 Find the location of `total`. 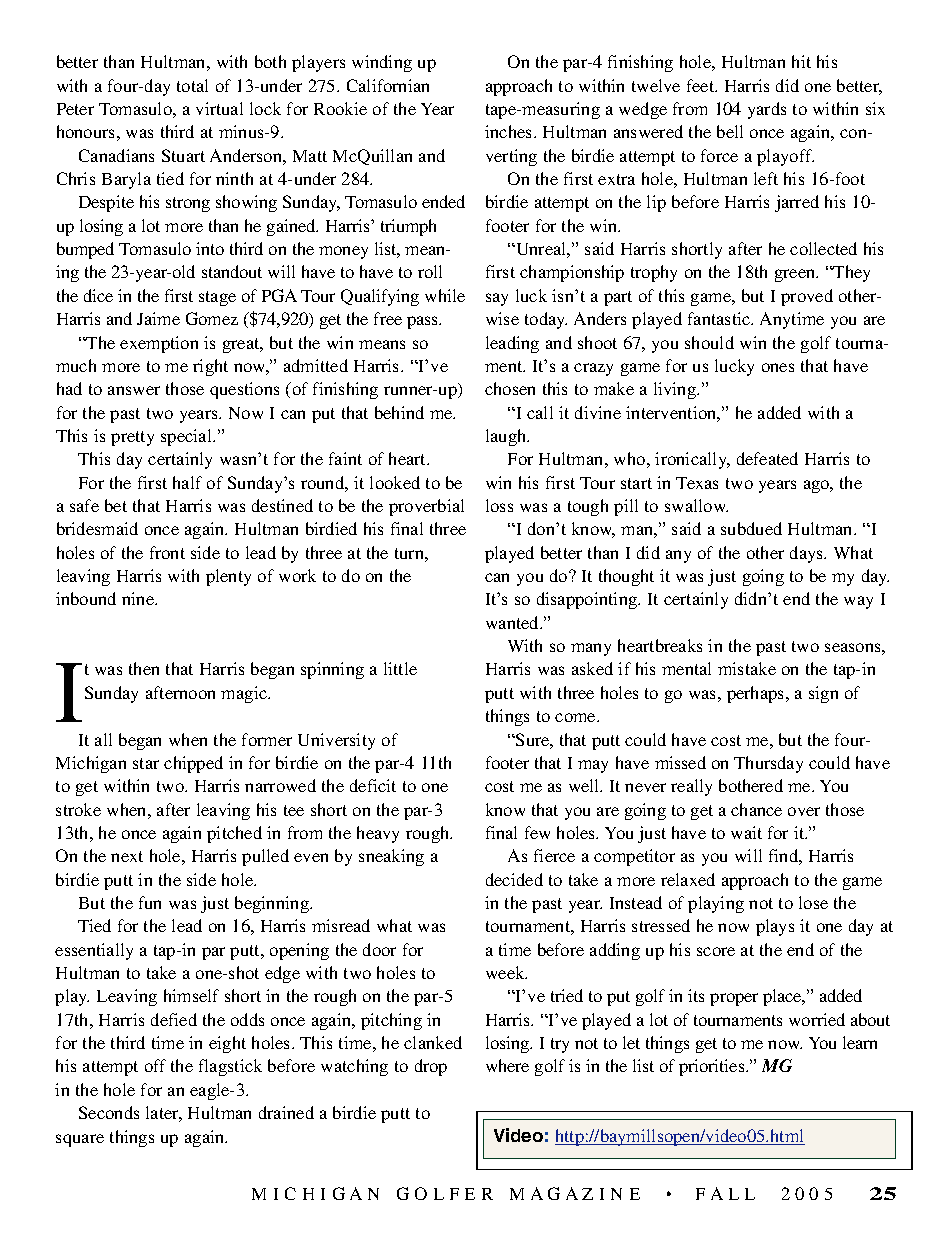

total is located at coordinates (192, 85).
